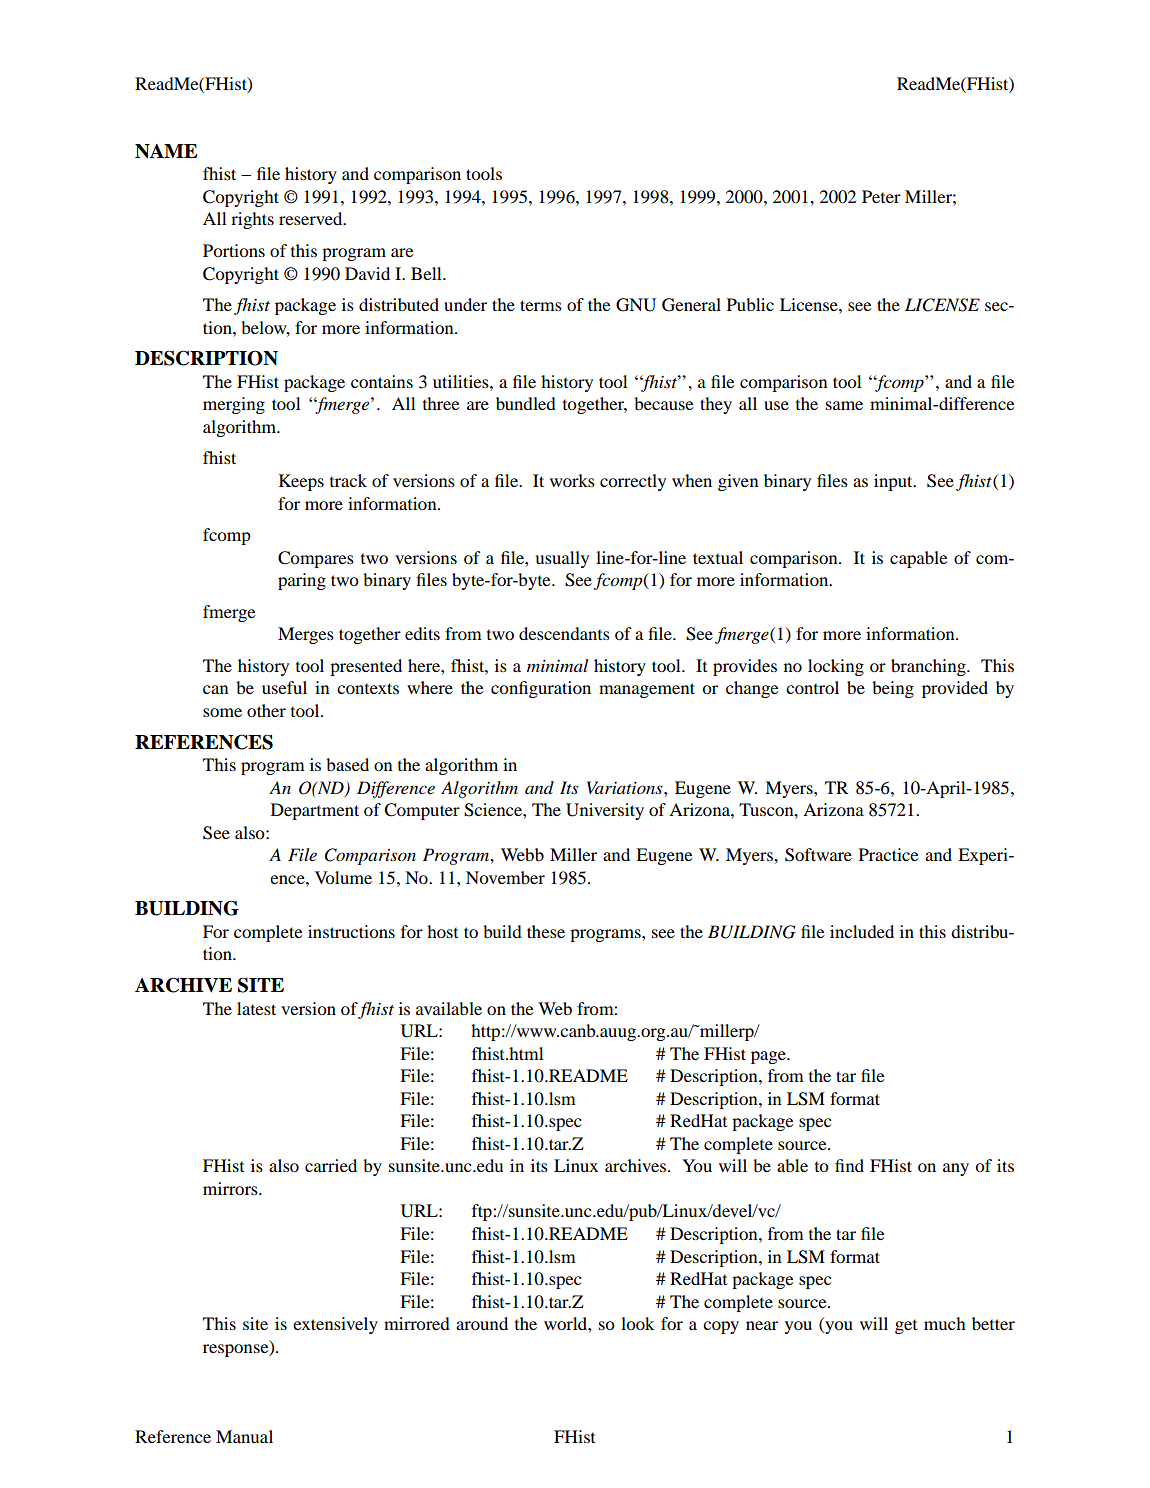 This screenshot has height=1488, width=1150. Describe the element at coordinates (331, 1165) in the screenshot. I see `carried` at that location.
